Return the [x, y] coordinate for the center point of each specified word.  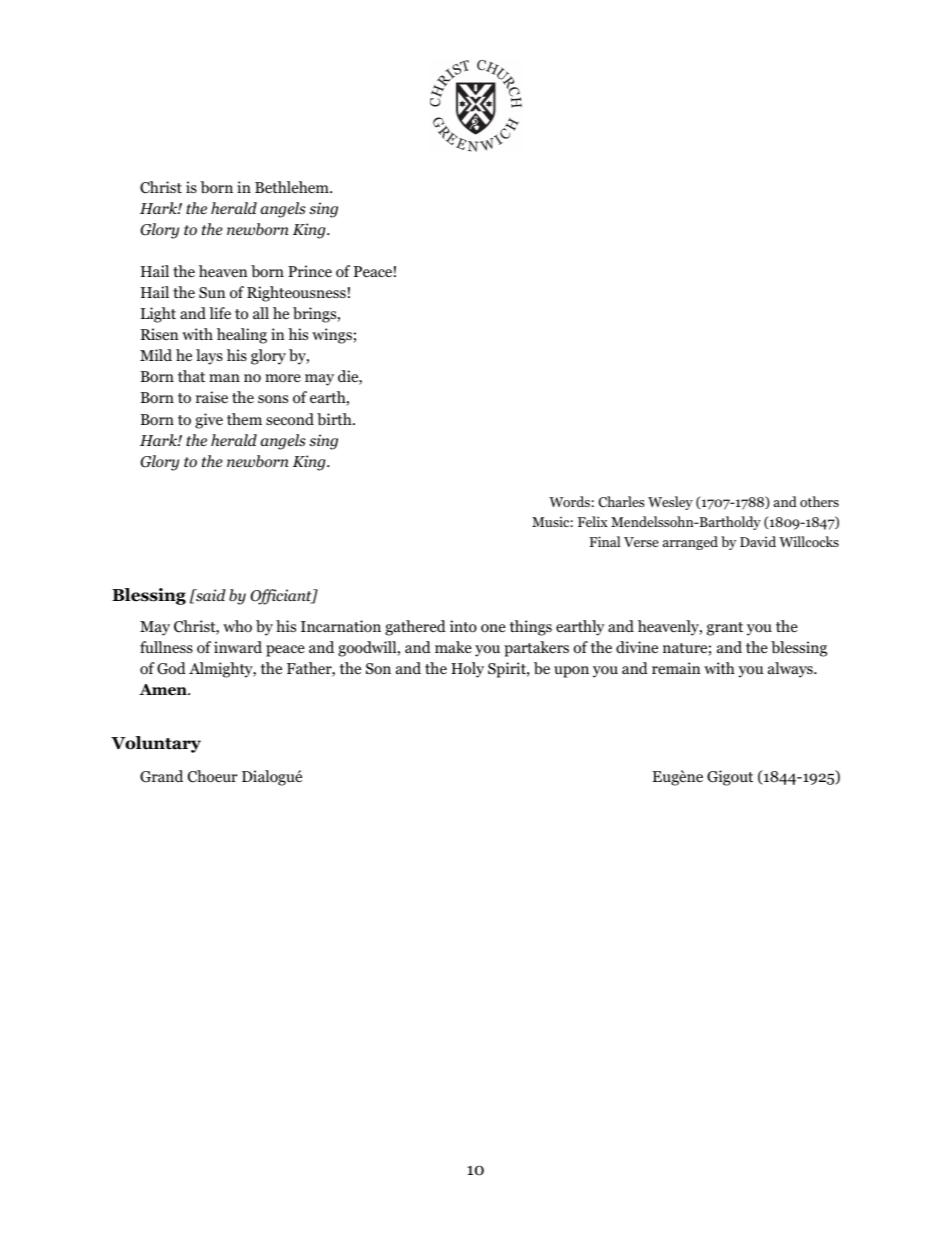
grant [725, 629]
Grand [161, 776]
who [237, 626]
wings [332, 336]
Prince [310, 271]
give [209, 421]
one [493, 628]
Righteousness [296, 294]
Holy [467, 670]
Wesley [670, 503]
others [819, 501]
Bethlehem [293, 187]
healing [242, 336]
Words [569, 501]
